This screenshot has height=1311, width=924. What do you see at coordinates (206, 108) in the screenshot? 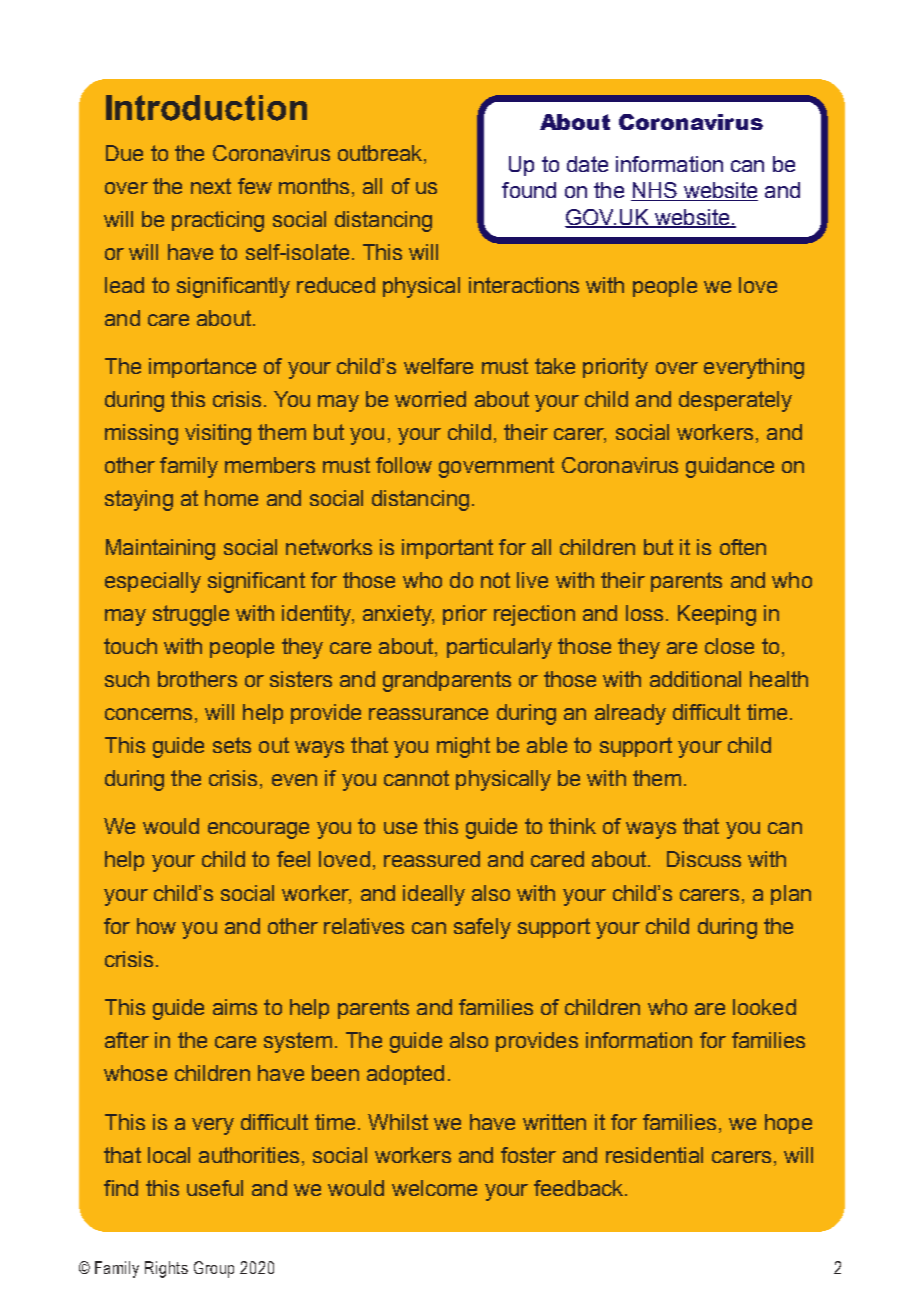
I see `Introduction` at bounding box center [206, 108].
